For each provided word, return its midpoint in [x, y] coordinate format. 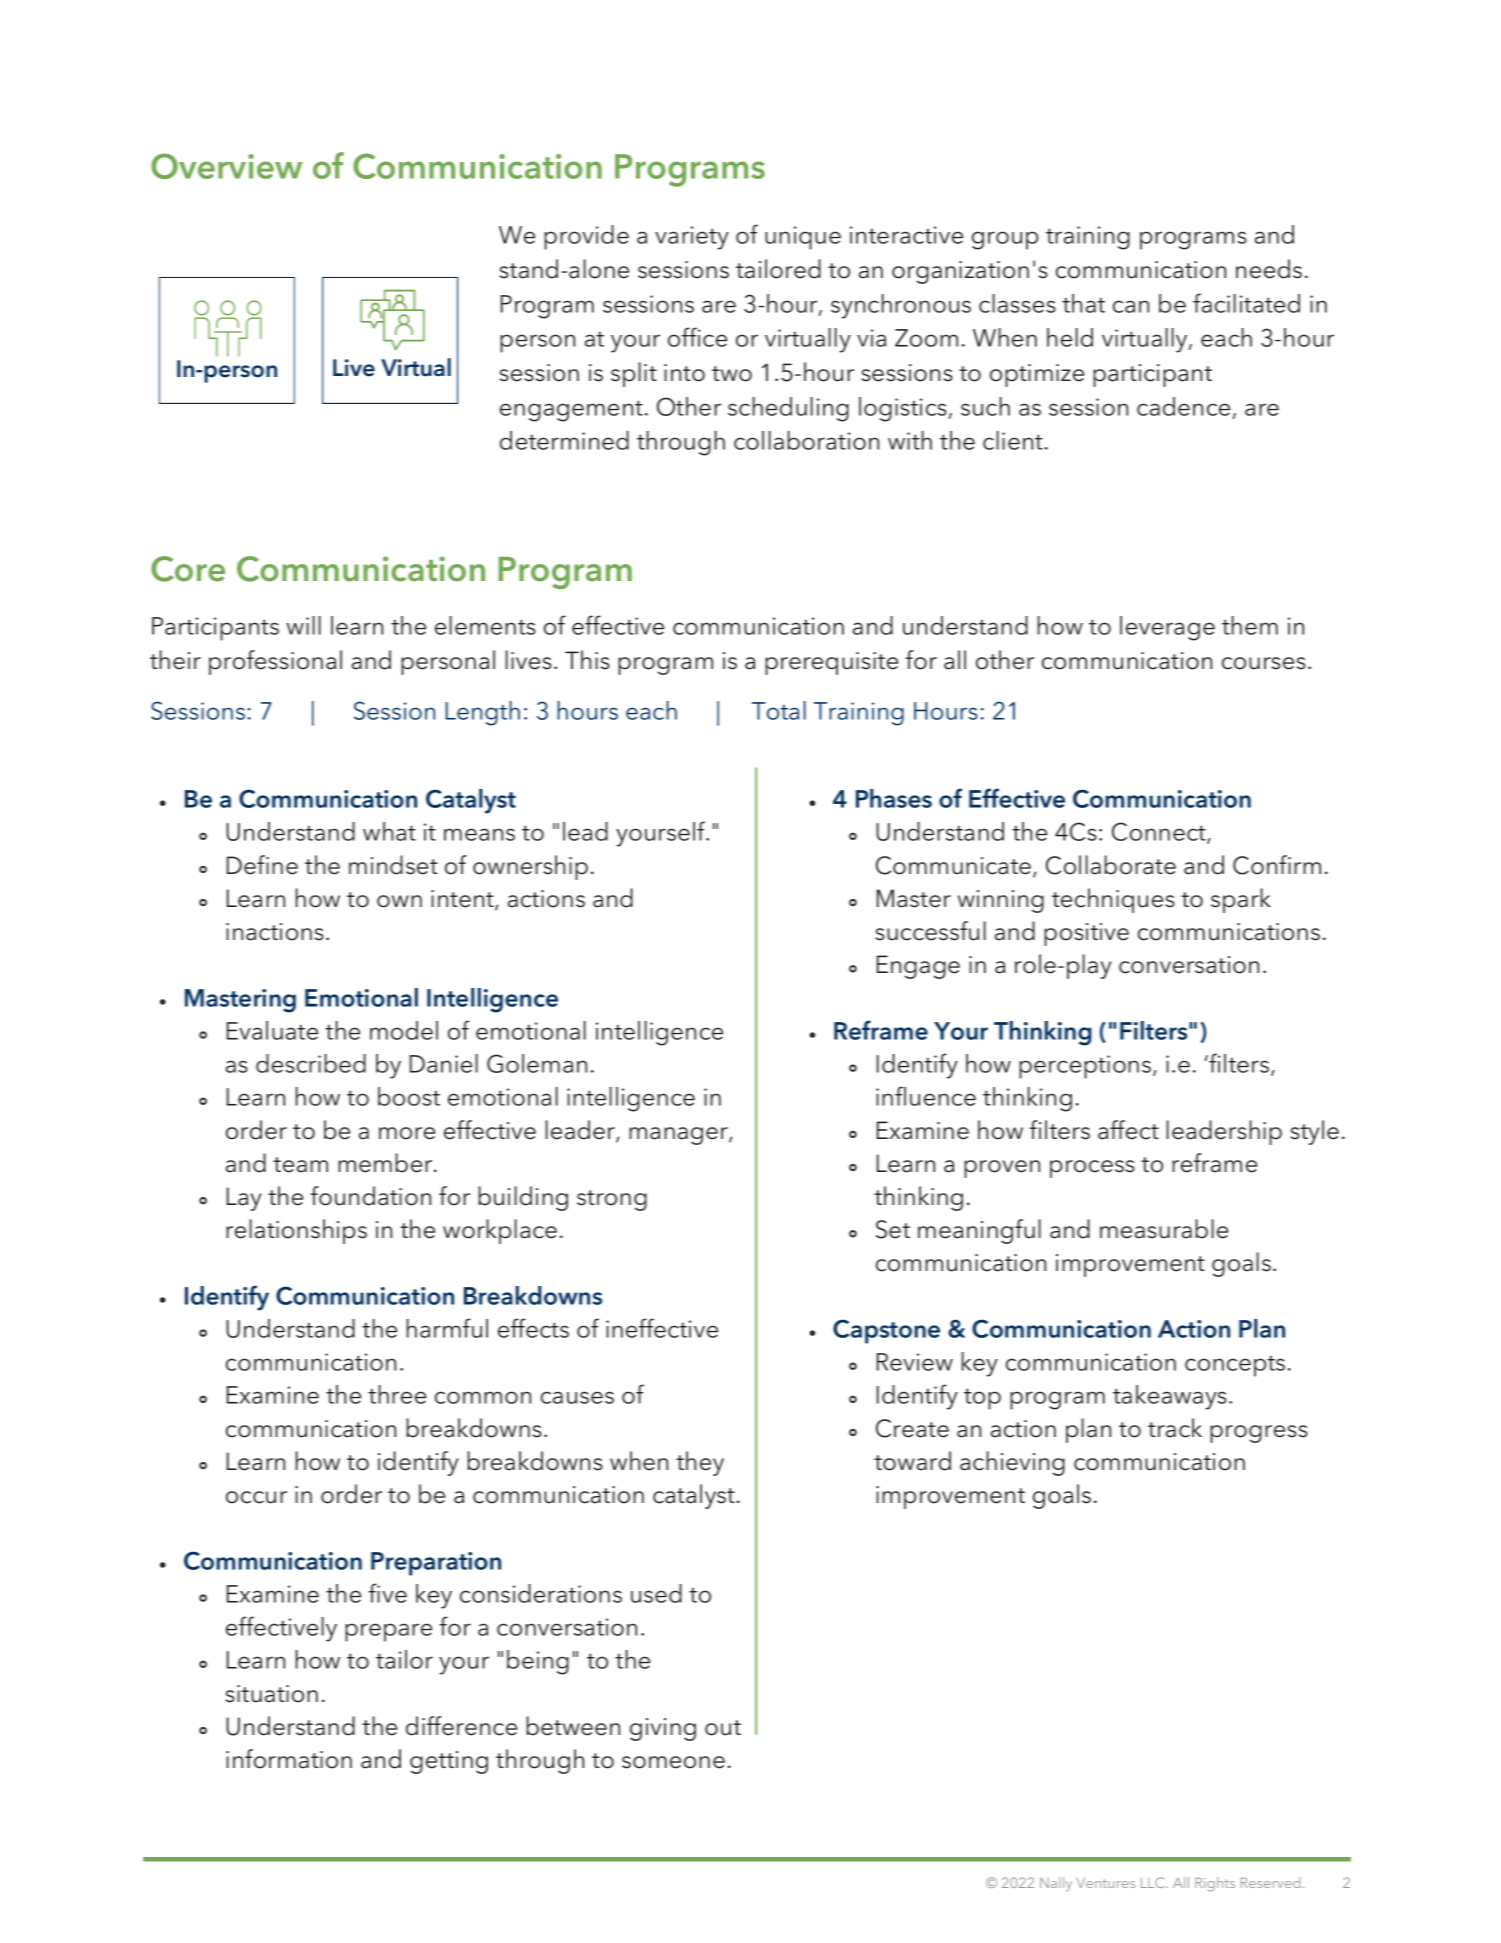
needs [1269, 269]
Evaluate [272, 1030]
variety [692, 238]
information [289, 1759]
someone [673, 1762]
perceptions [1085, 1067]
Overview [226, 166]
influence [926, 1096]
